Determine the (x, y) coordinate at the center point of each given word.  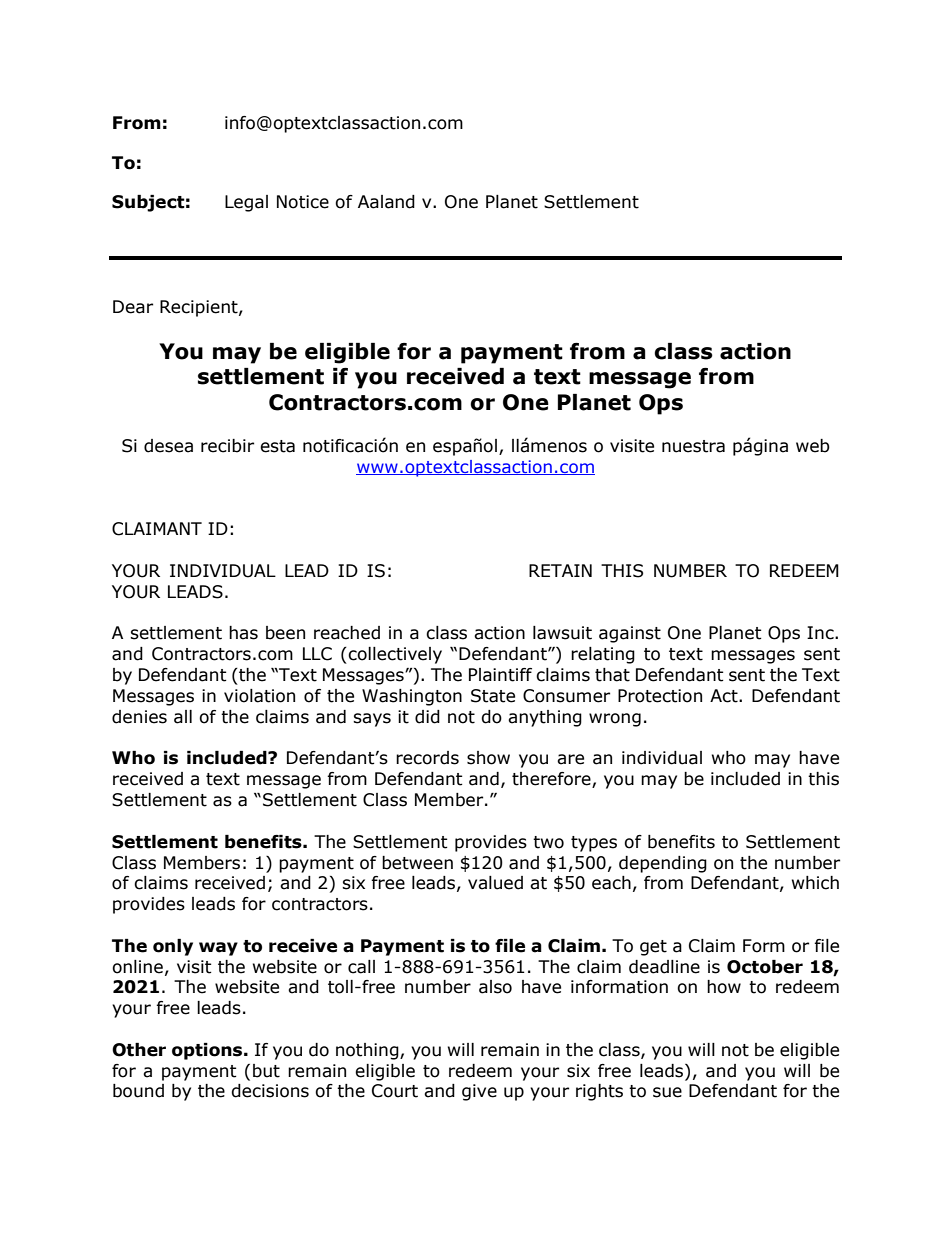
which (815, 883)
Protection (660, 696)
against (630, 634)
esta (277, 446)
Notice (303, 202)
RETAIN (560, 570)
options (208, 1051)
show (488, 758)
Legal (246, 203)
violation (259, 696)
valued (495, 883)
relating (603, 655)
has (243, 633)
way (218, 949)
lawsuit (562, 633)
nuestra (693, 446)
